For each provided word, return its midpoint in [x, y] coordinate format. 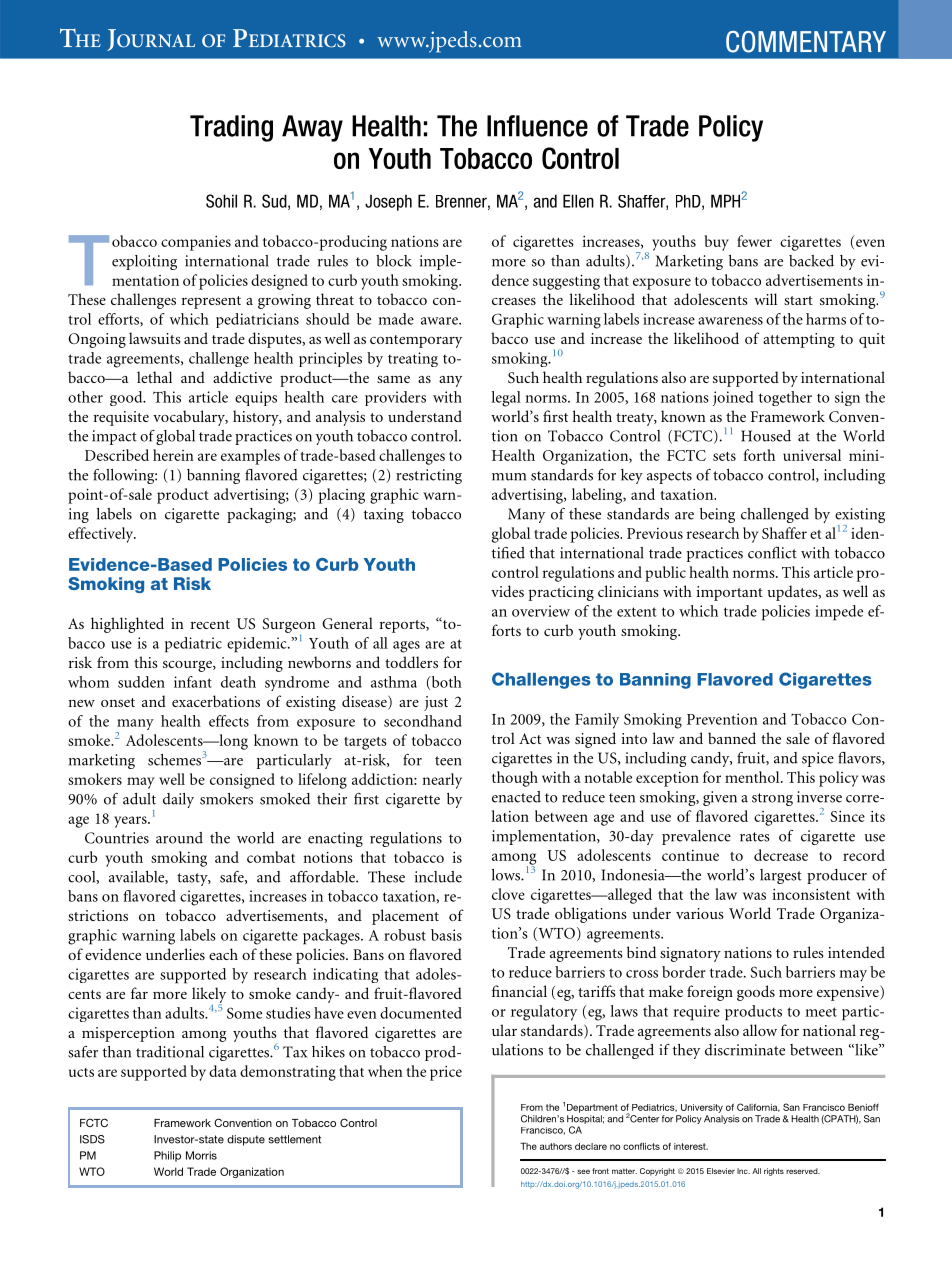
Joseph [388, 203]
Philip [167, 1156]
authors [556, 1146]
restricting [429, 476]
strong [772, 799]
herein [173, 455]
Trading [231, 128]
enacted [516, 797]
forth [759, 455]
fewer [754, 241]
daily [178, 800]
